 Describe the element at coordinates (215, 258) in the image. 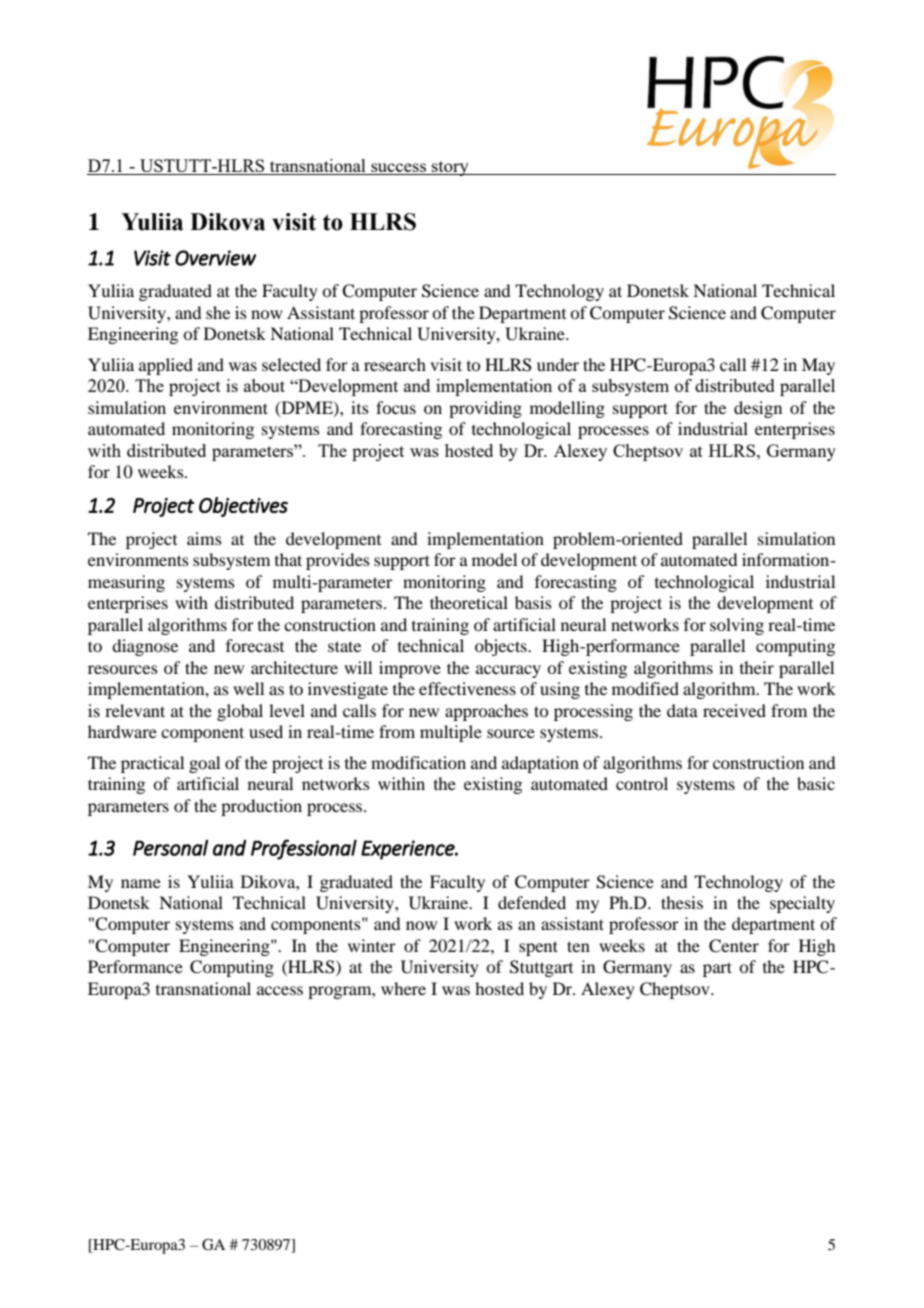

I see `Overview` at that location.
